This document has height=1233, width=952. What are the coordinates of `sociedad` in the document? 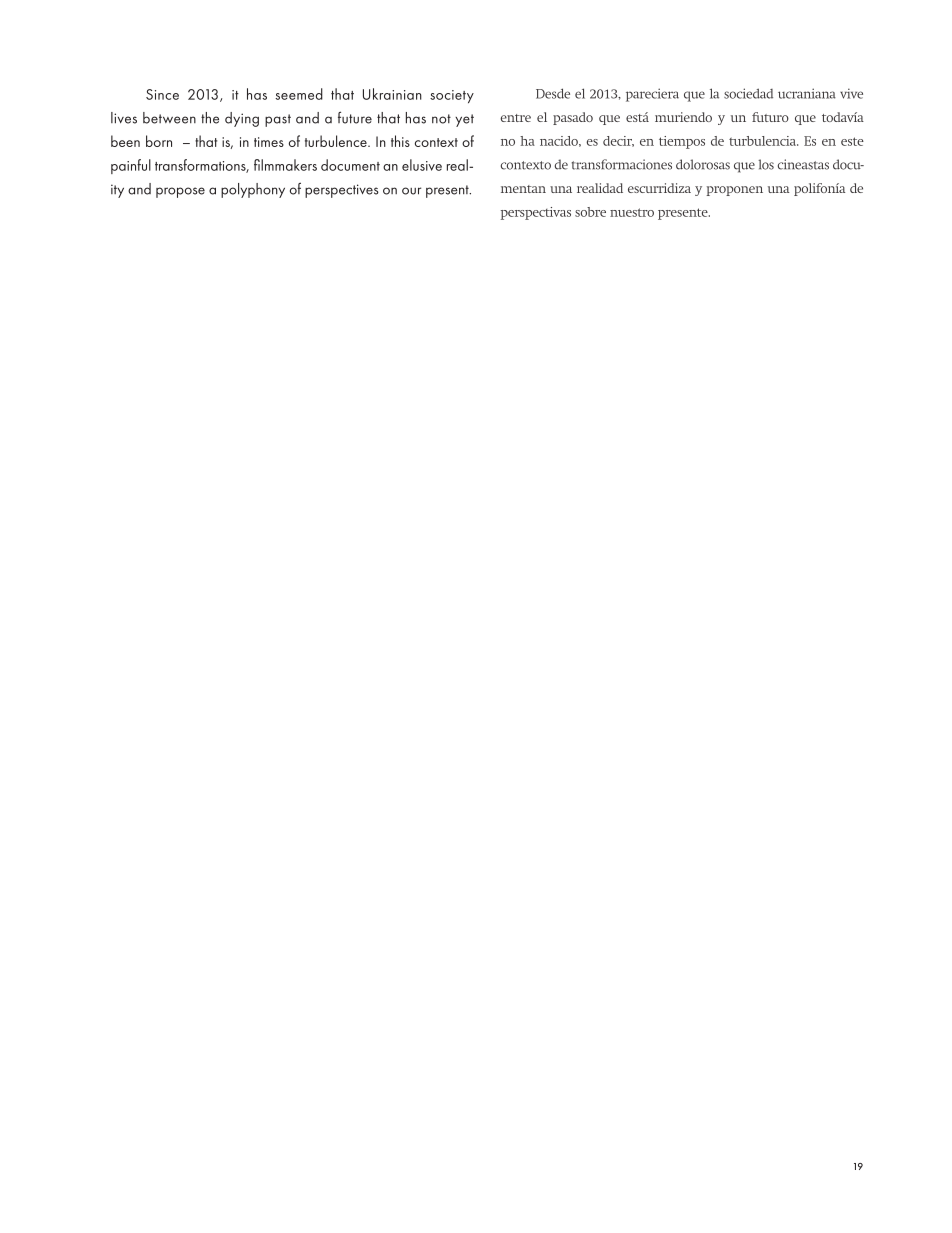 It's located at (748, 93).
